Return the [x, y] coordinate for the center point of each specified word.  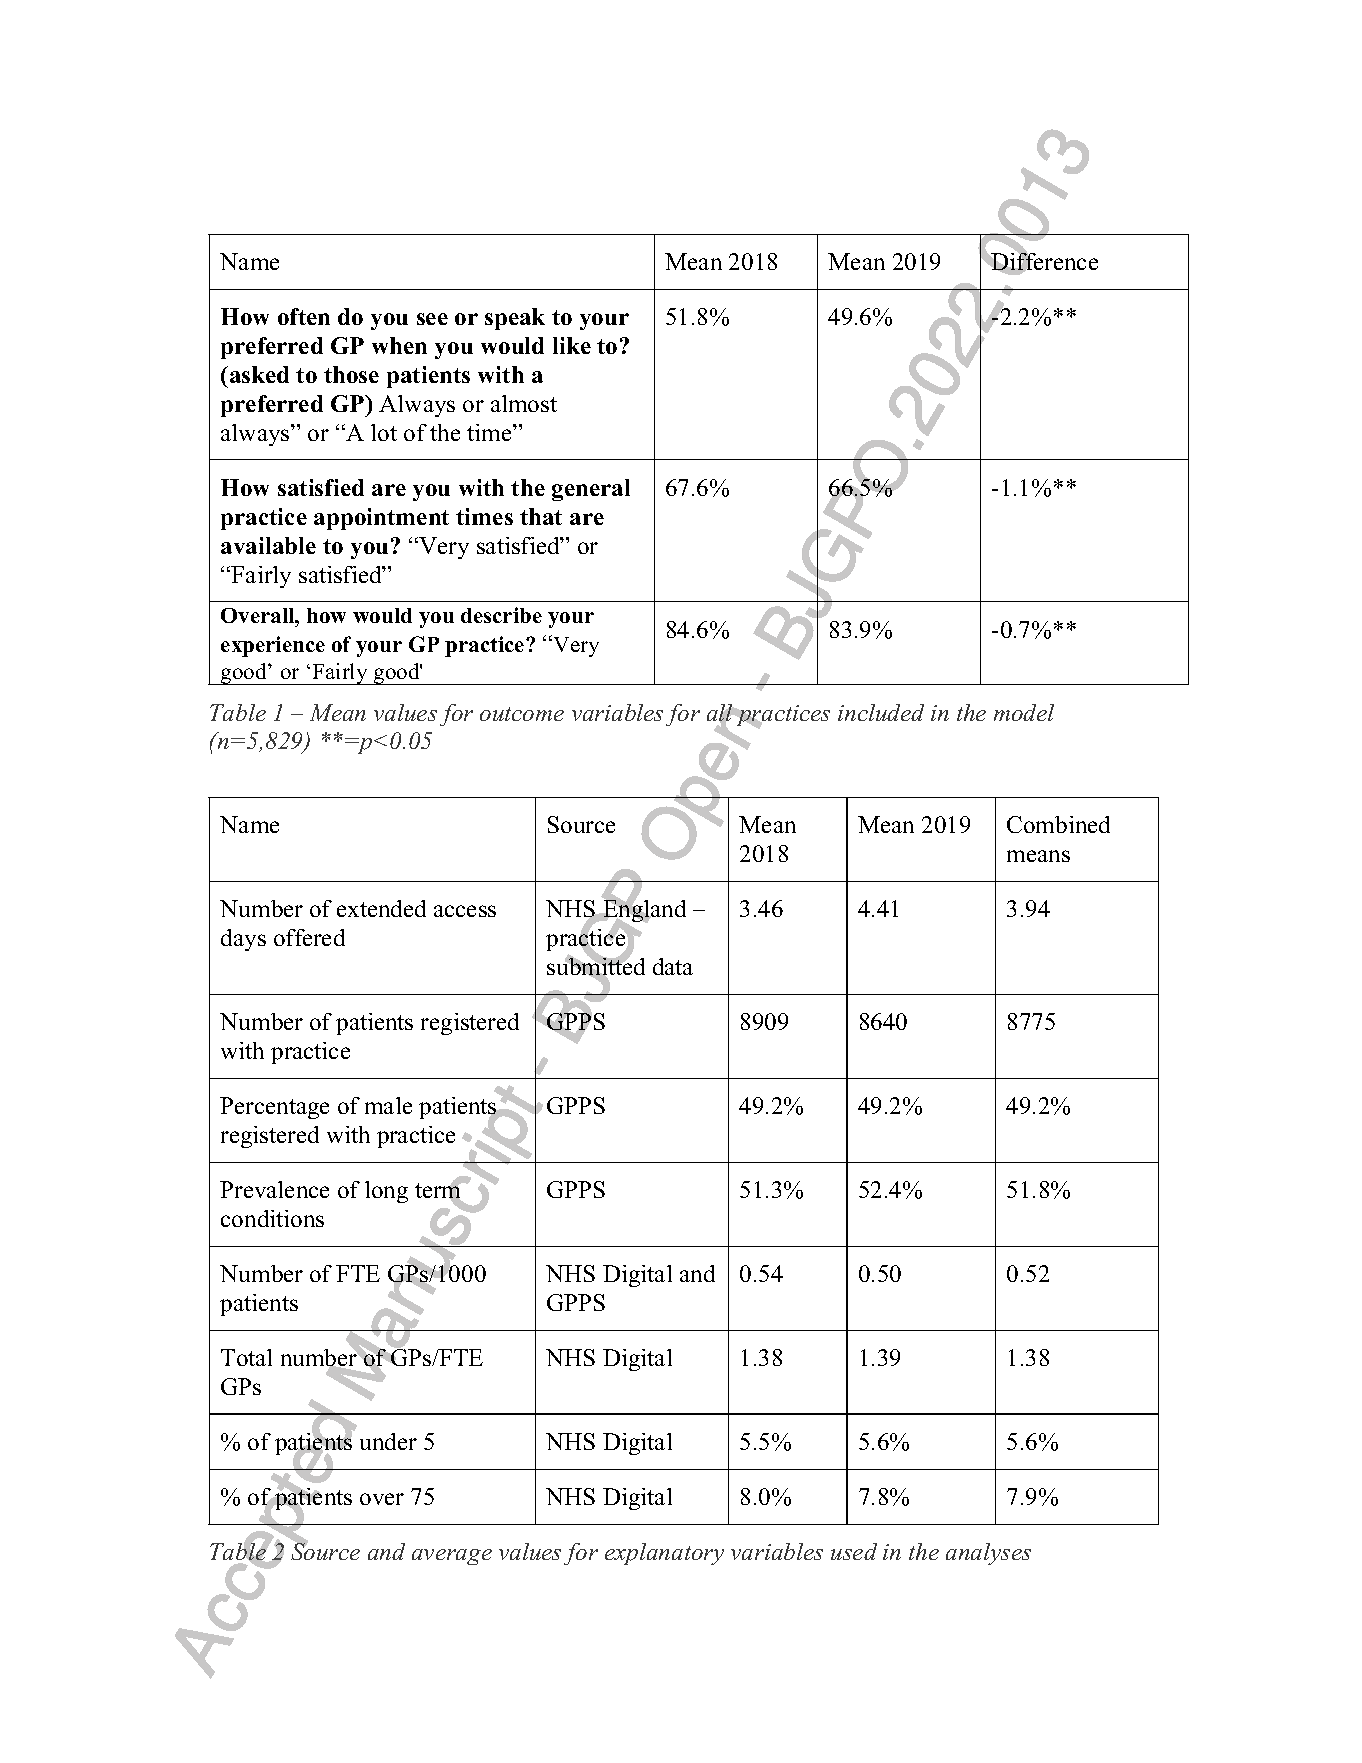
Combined [1058, 824]
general [591, 490]
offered [309, 937]
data [673, 966]
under [388, 1441]
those [351, 374]
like [572, 345]
